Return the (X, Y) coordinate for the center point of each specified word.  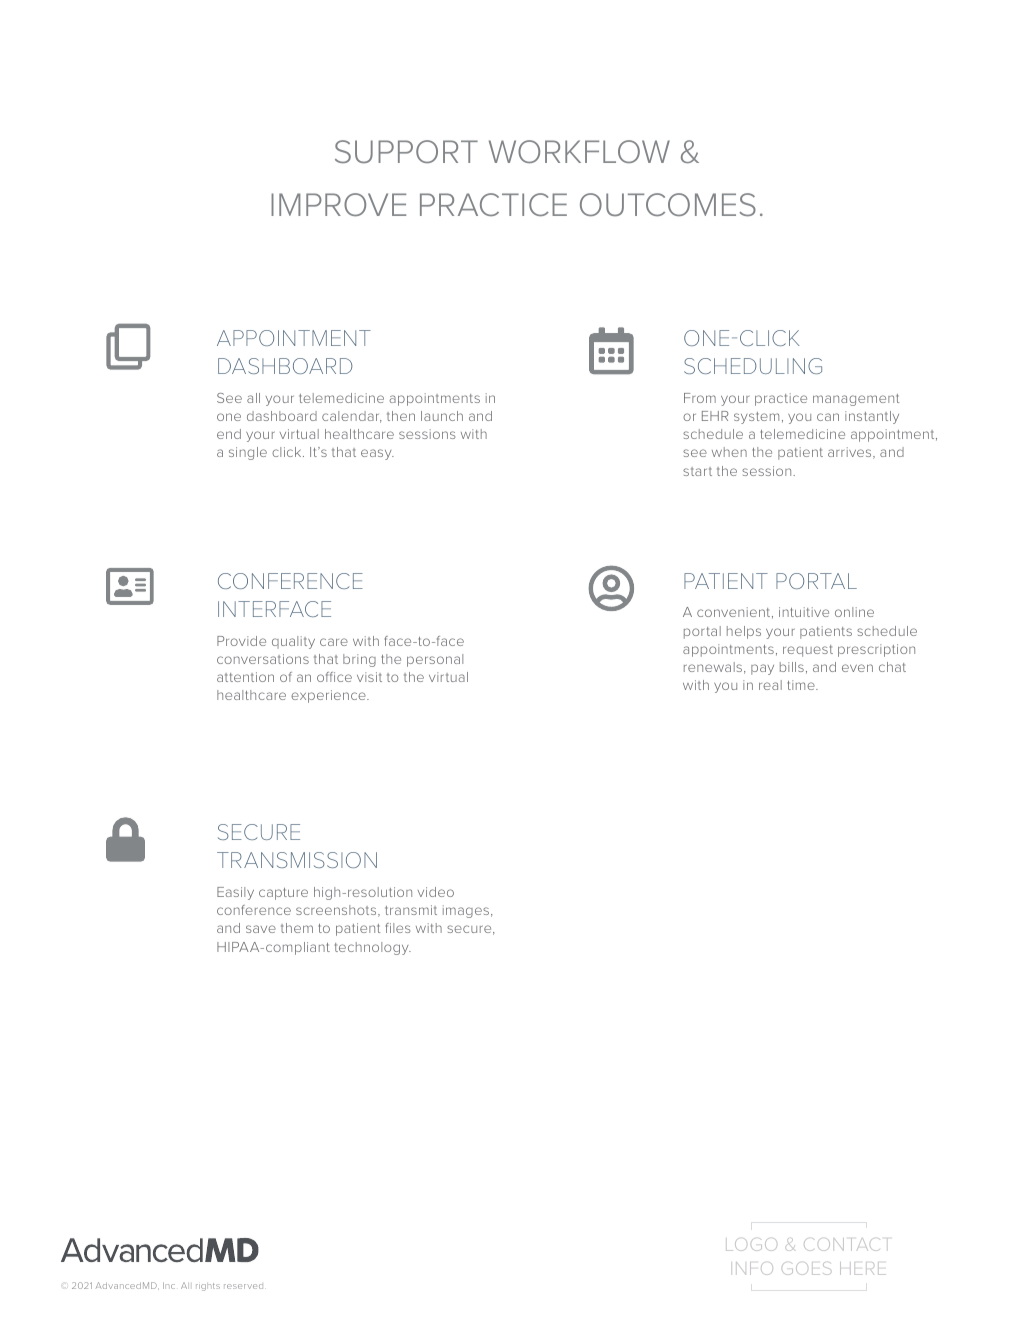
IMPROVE (338, 204)
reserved (243, 1286)
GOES (806, 1268)
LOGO (751, 1244)
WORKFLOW (579, 151)
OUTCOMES (668, 204)
